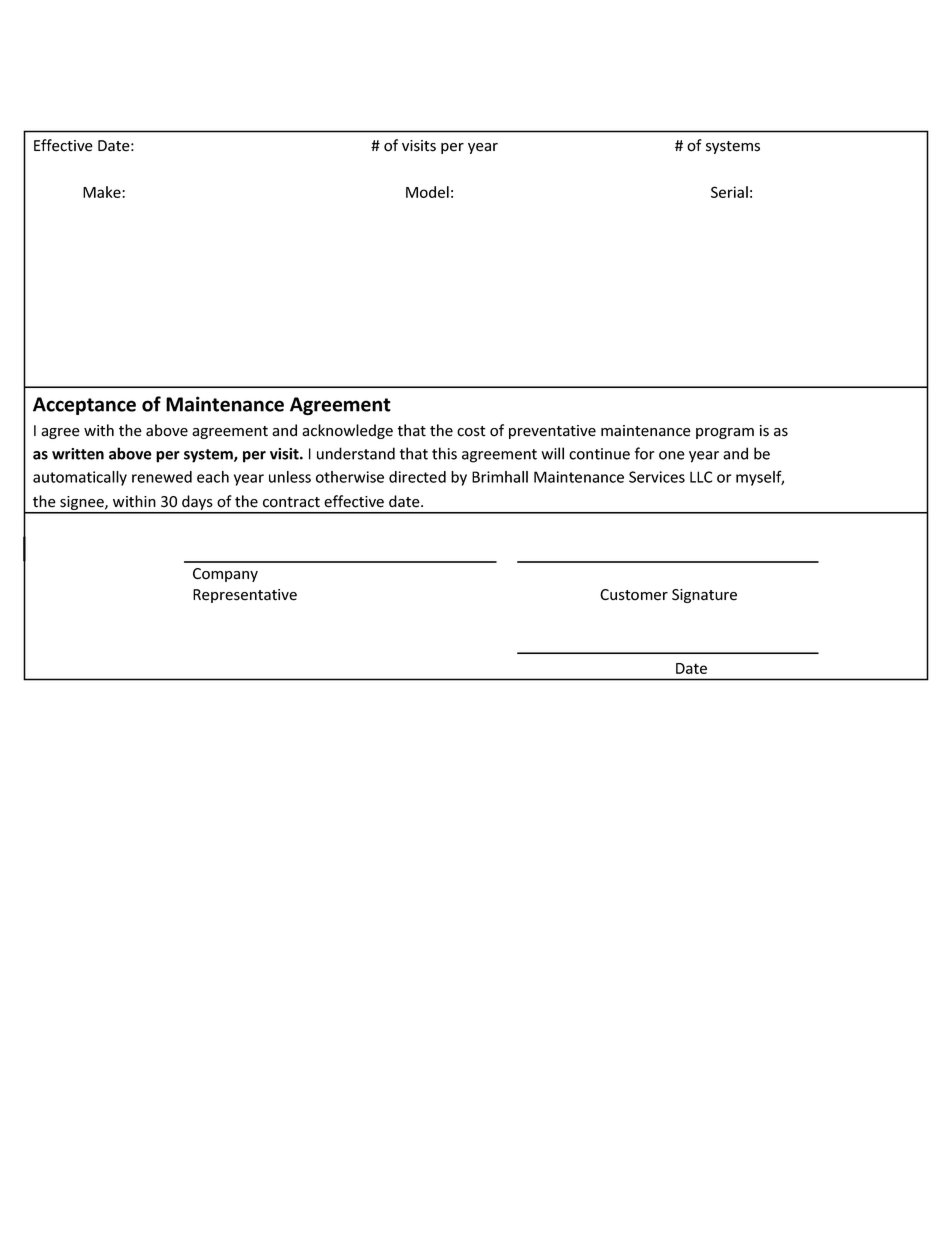  Describe the element at coordinates (427, 192) in the page. I see `Model` at that location.
